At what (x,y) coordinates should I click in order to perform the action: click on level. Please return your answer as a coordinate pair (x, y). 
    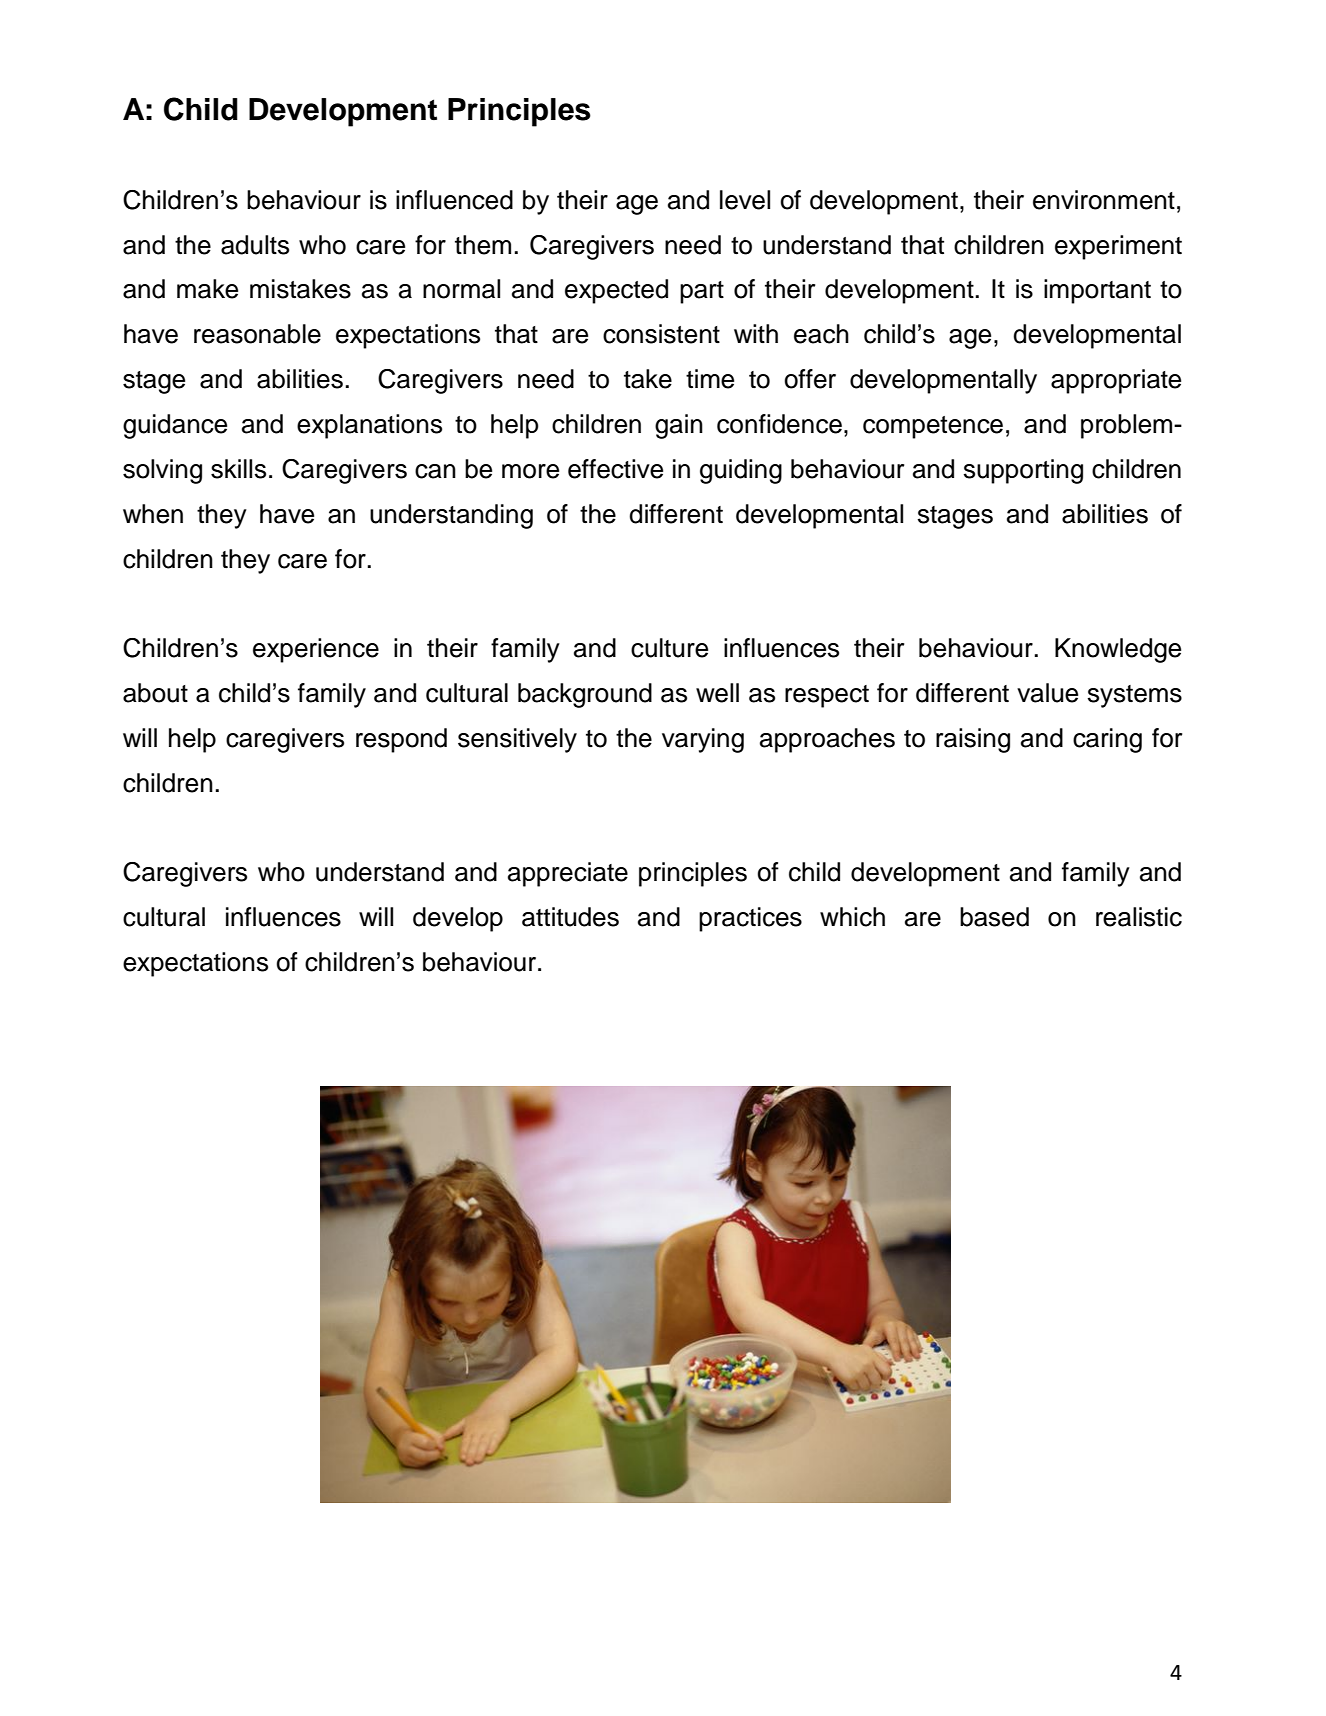
    Looking at the image, I should click on (745, 200).
